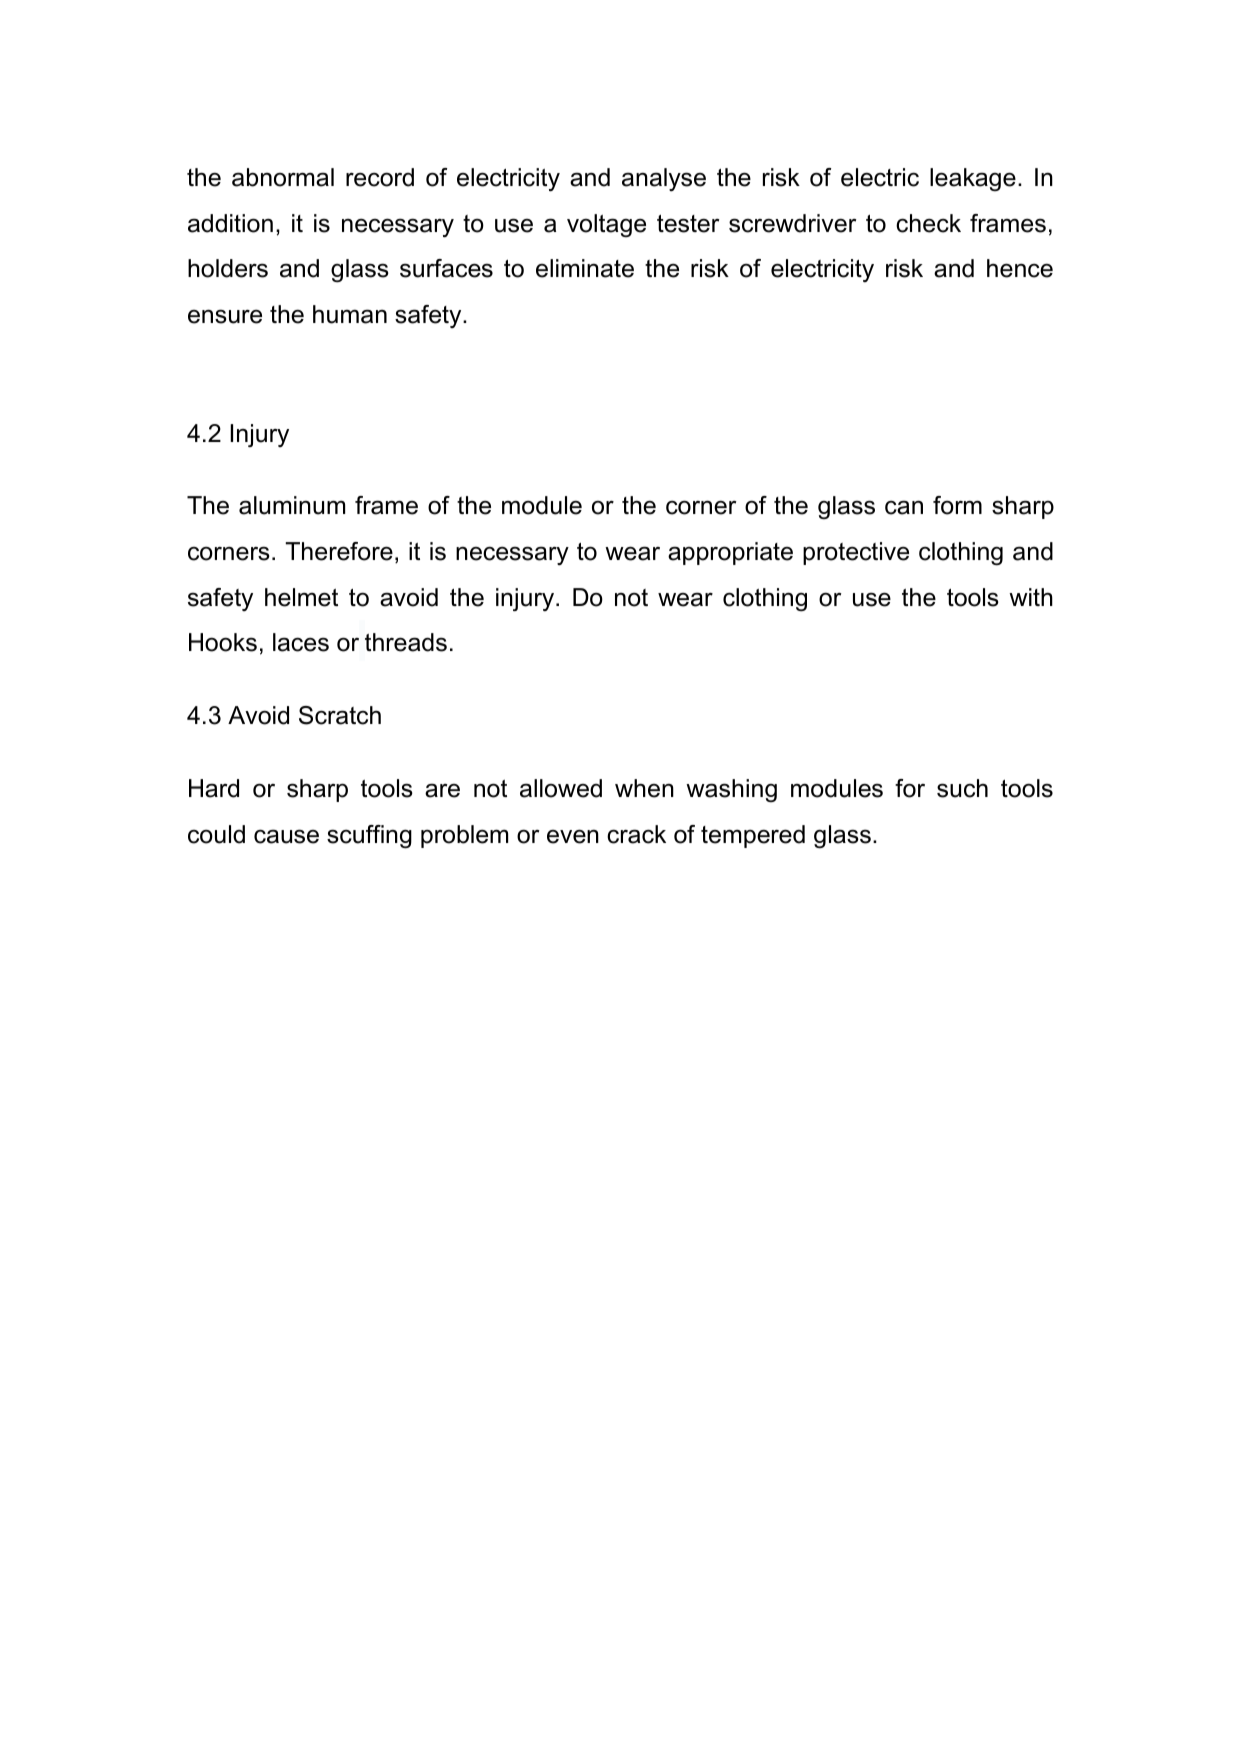 This screenshot has width=1237, height=1750. I want to click on appropriate, so click(730, 553).
